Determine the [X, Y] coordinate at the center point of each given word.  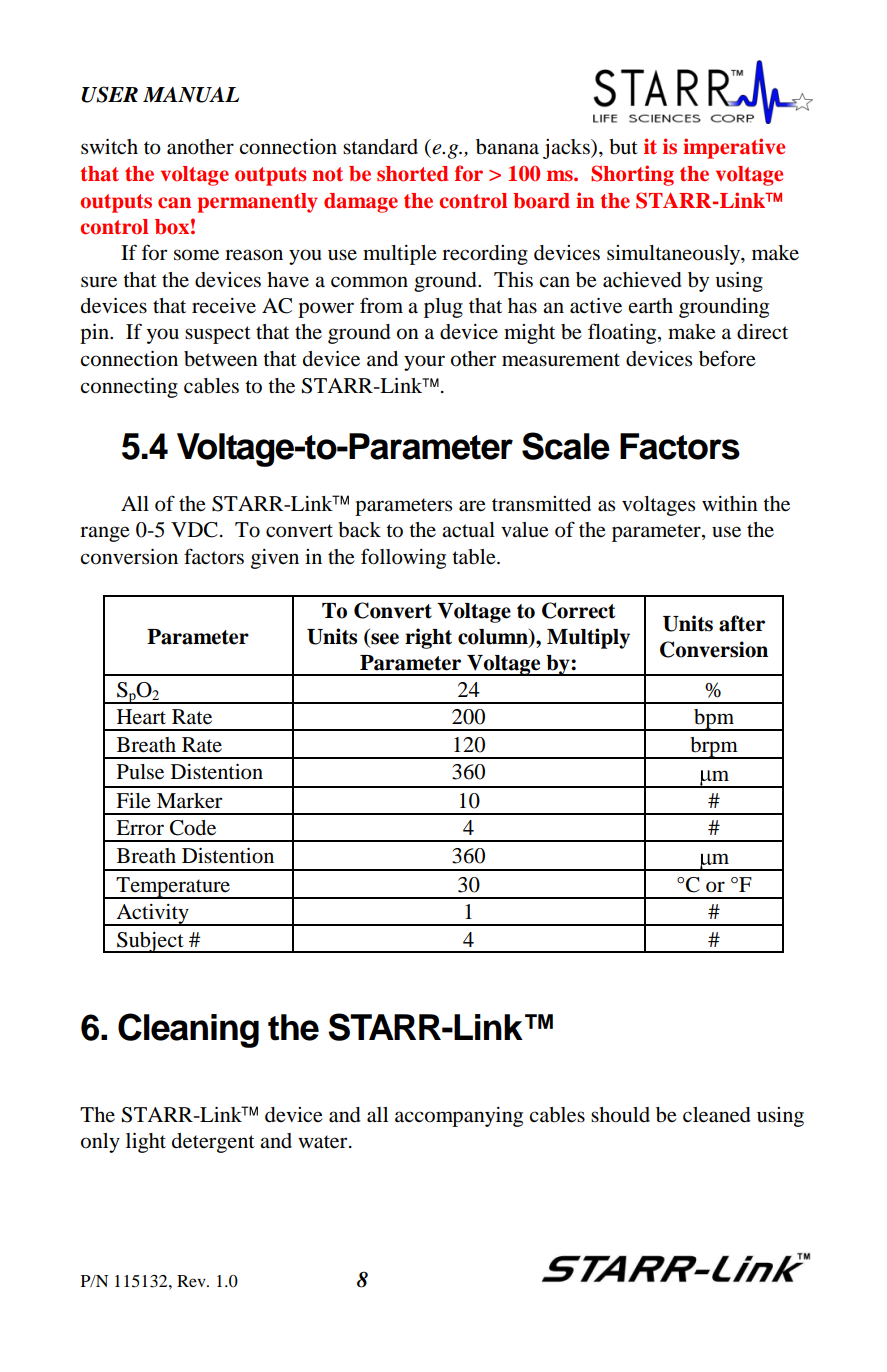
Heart [141, 716]
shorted [412, 174]
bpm [714, 720]
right [428, 638]
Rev [192, 1281]
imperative [734, 148]
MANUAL [191, 95]
